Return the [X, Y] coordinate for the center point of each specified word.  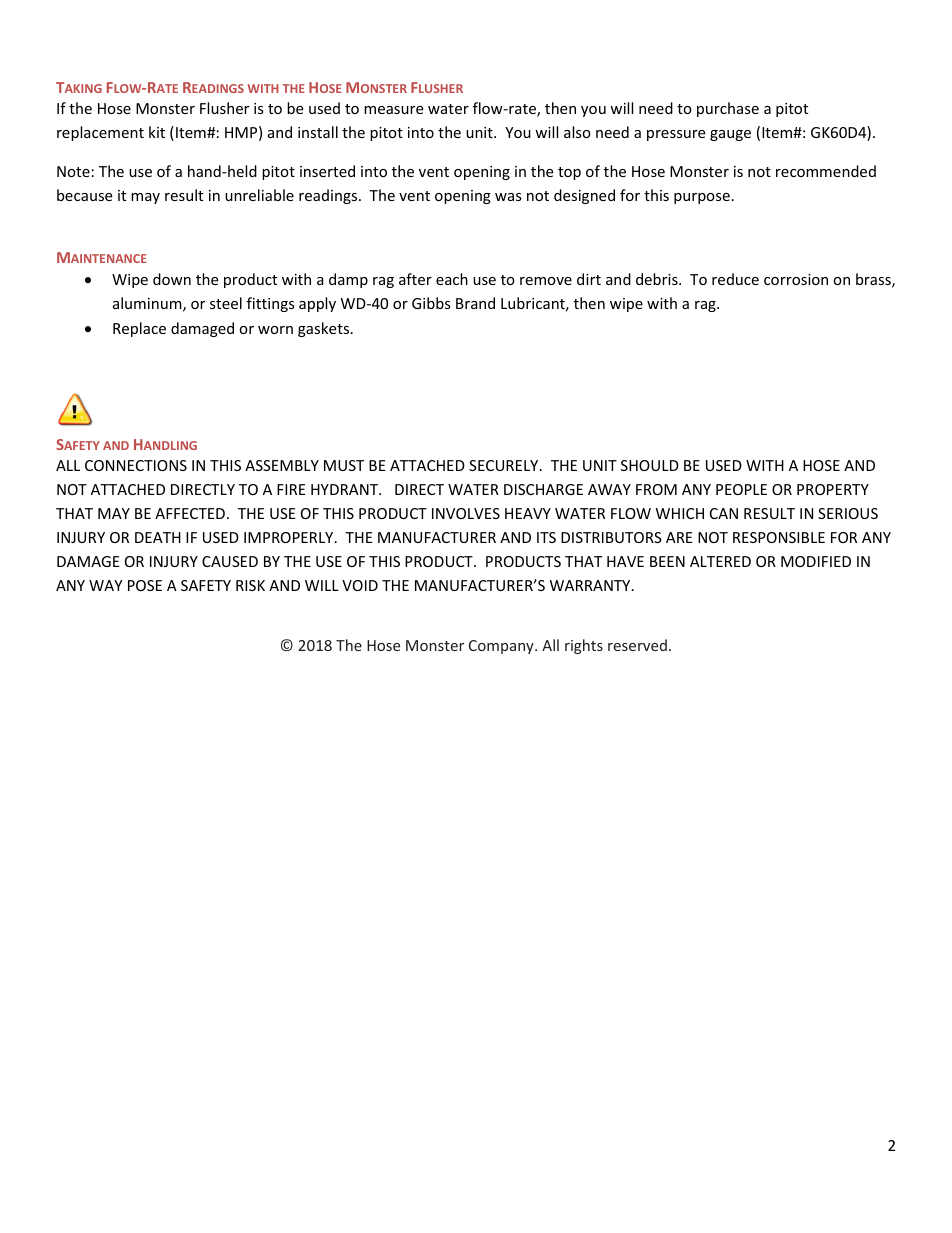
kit [157, 132]
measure [393, 110]
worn [275, 330]
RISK [250, 585]
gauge [730, 135]
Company [502, 647]
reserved [637, 645]
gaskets [325, 329]
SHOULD [650, 465]
